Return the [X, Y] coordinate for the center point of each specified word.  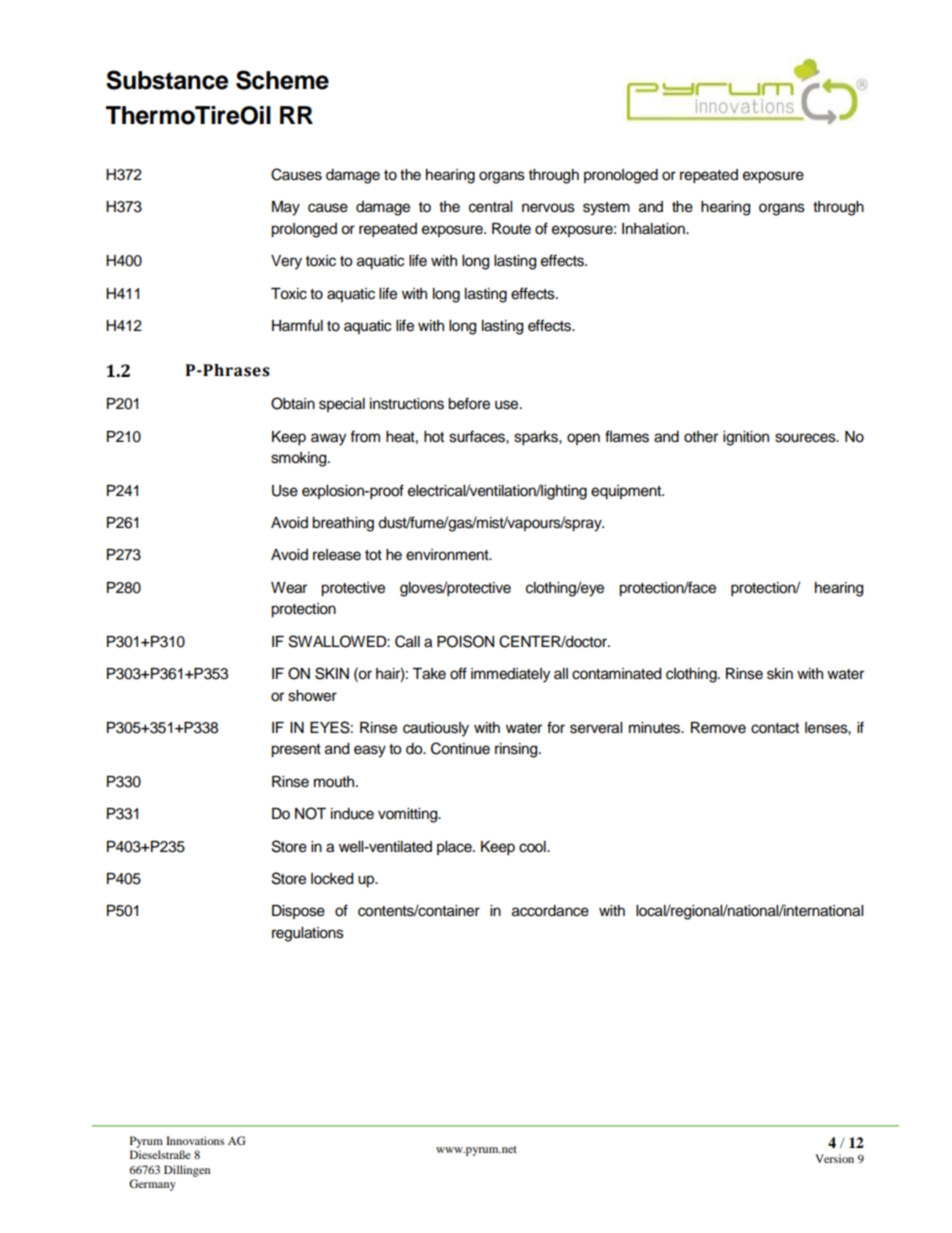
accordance [550, 911]
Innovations [195, 1140]
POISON [465, 641]
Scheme [282, 80]
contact [775, 728]
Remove [718, 728]
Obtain [293, 403]
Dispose [298, 912]
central [490, 207]
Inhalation [654, 229]
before [469, 403]
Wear [289, 588]
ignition [746, 438]
